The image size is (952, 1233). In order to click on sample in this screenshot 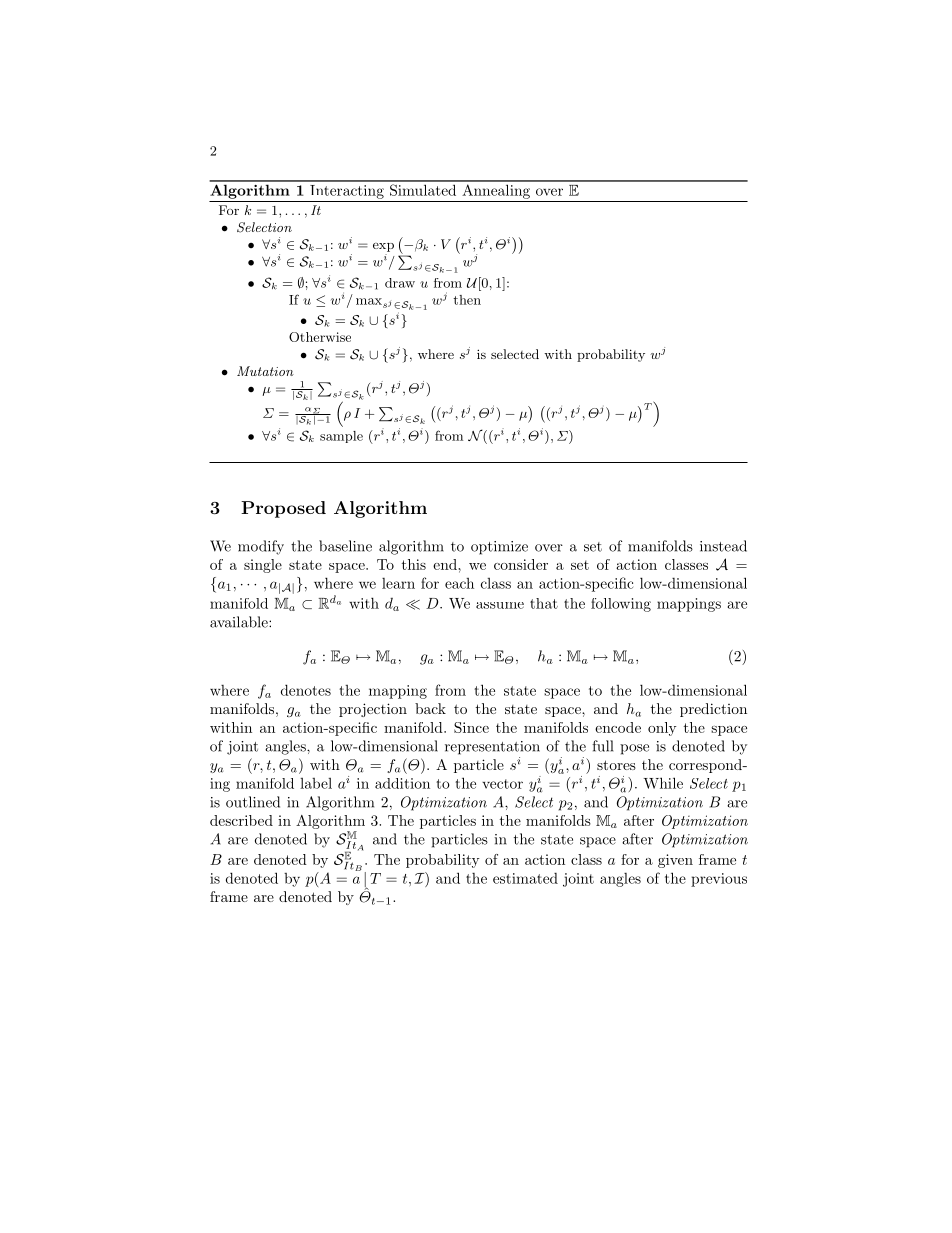, I will do `click(341, 437)`.
